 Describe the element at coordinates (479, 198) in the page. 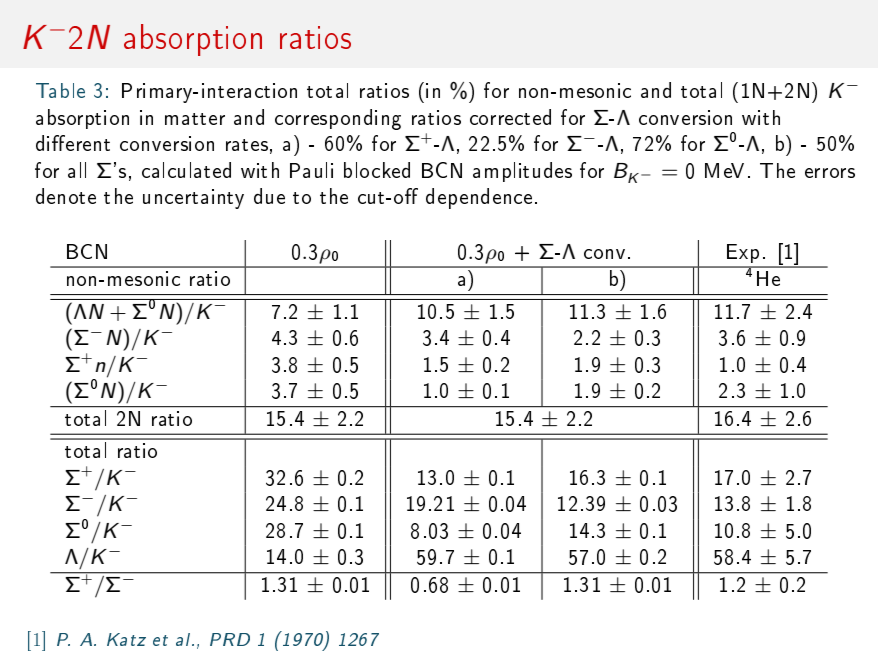

I see `dependence` at that location.
